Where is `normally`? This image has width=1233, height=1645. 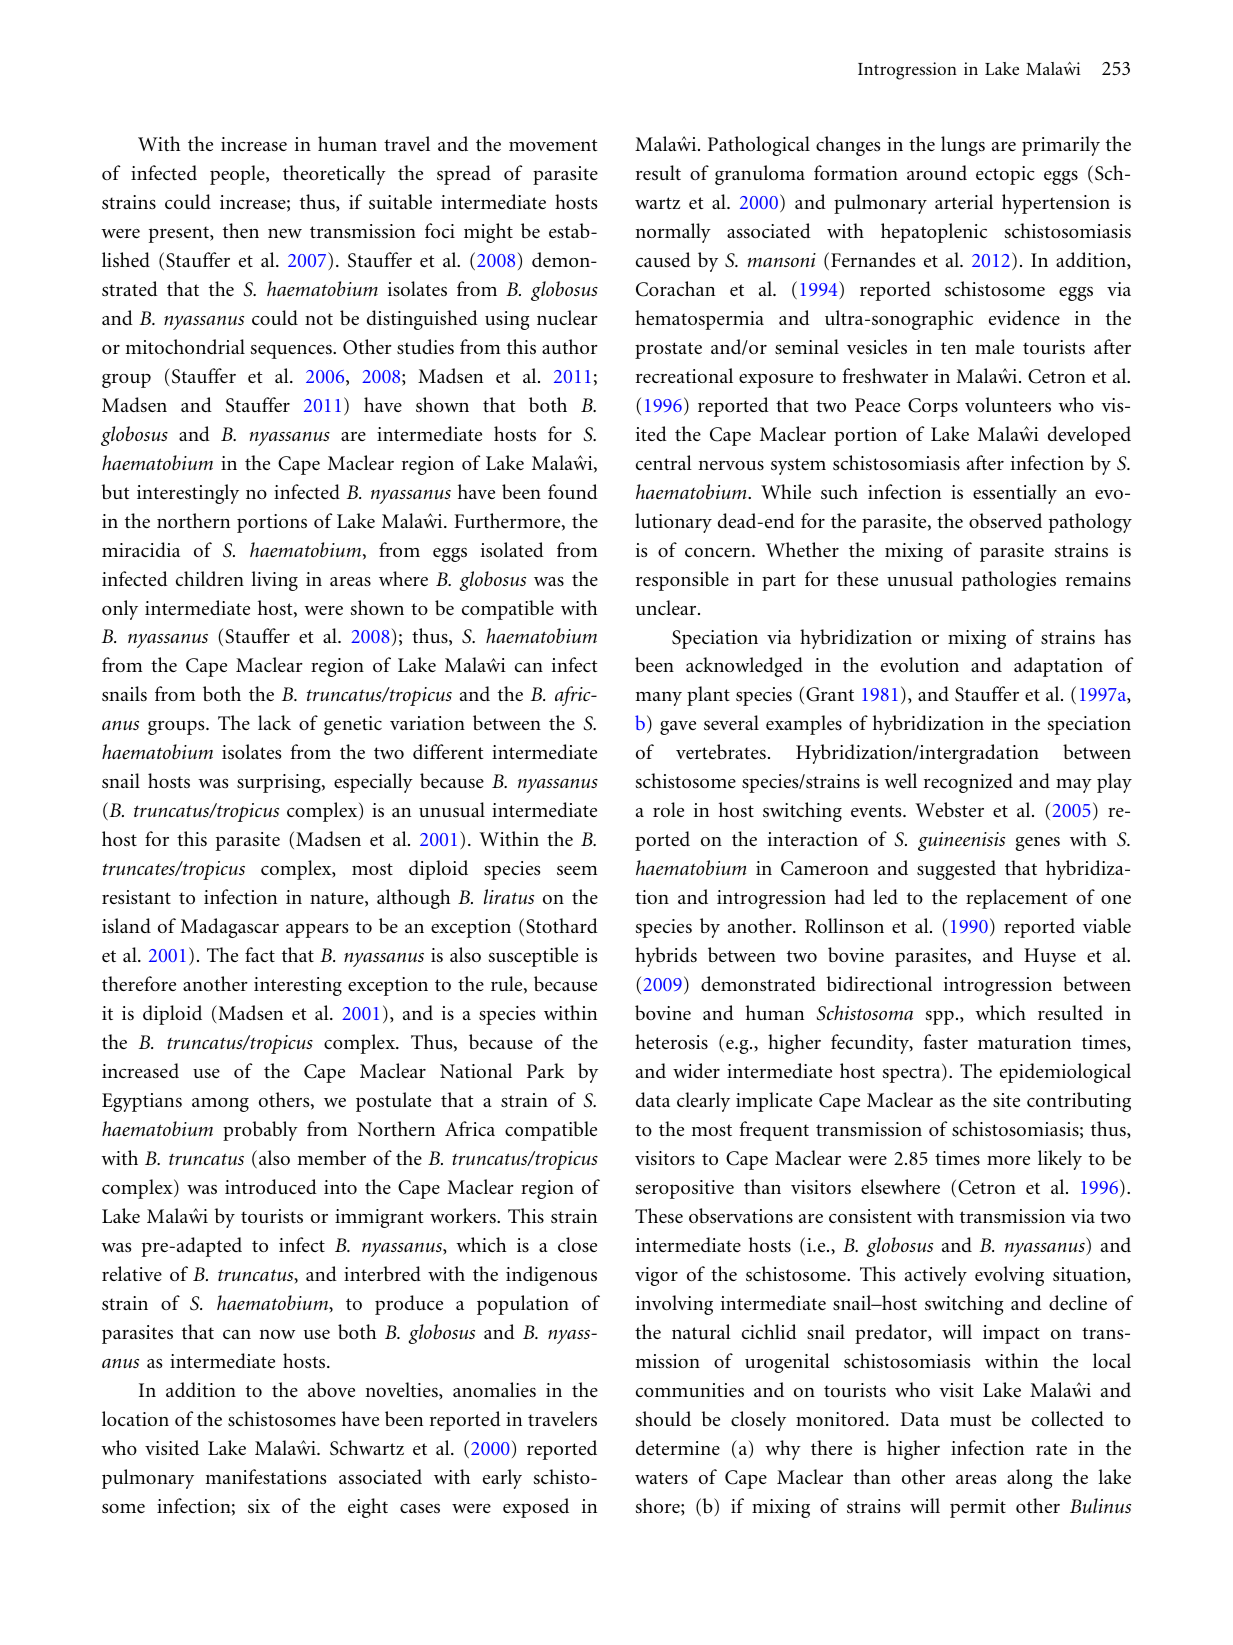
normally is located at coordinates (673, 233).
